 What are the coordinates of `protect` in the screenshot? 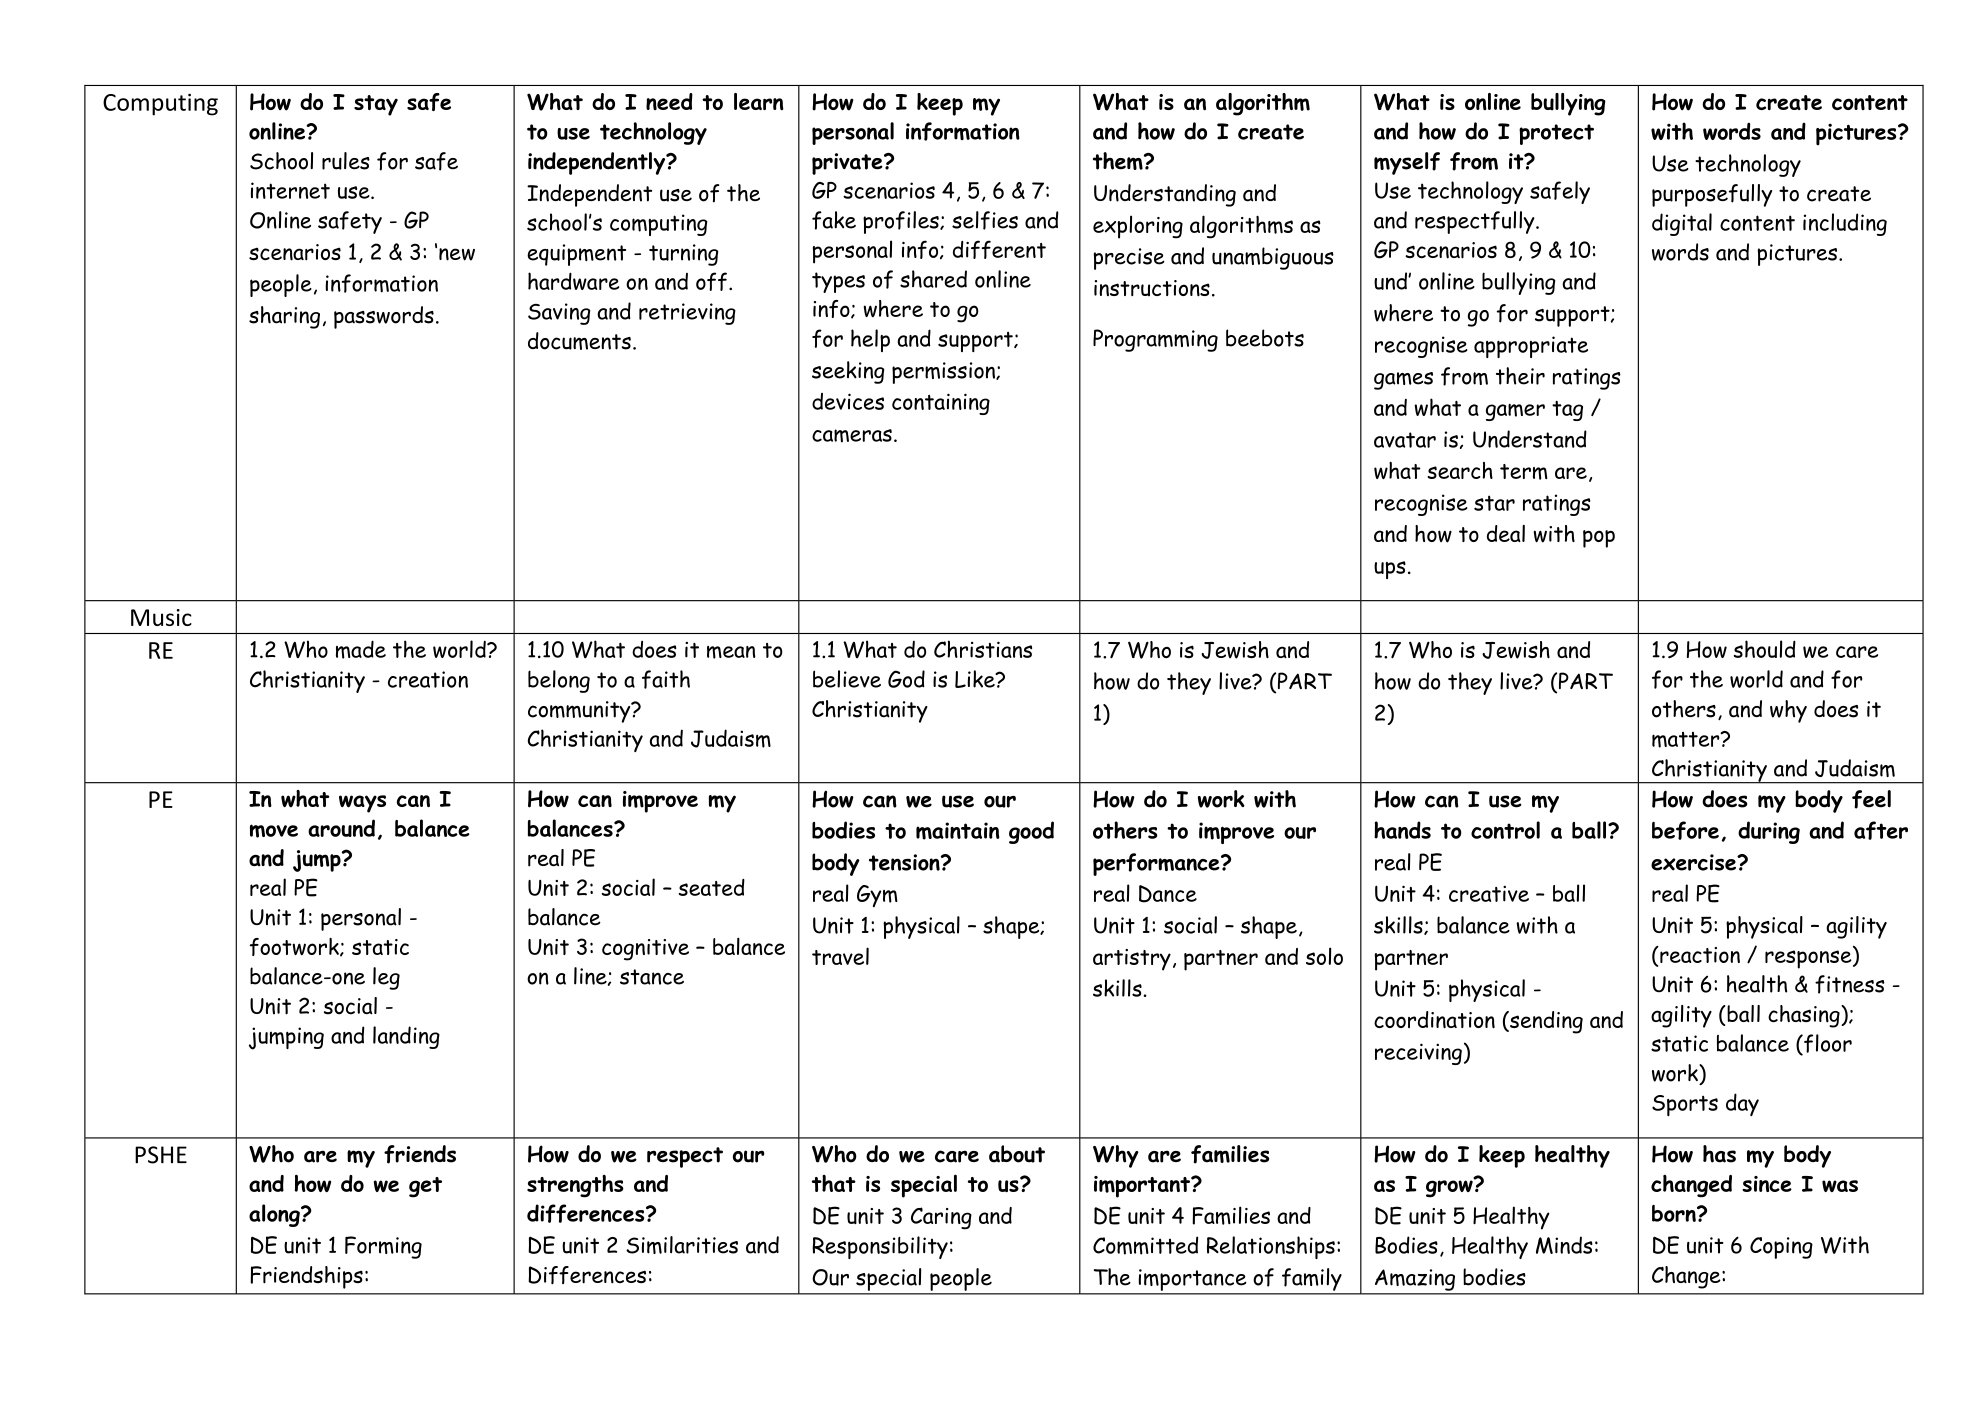 It's located at (1556, 134).
